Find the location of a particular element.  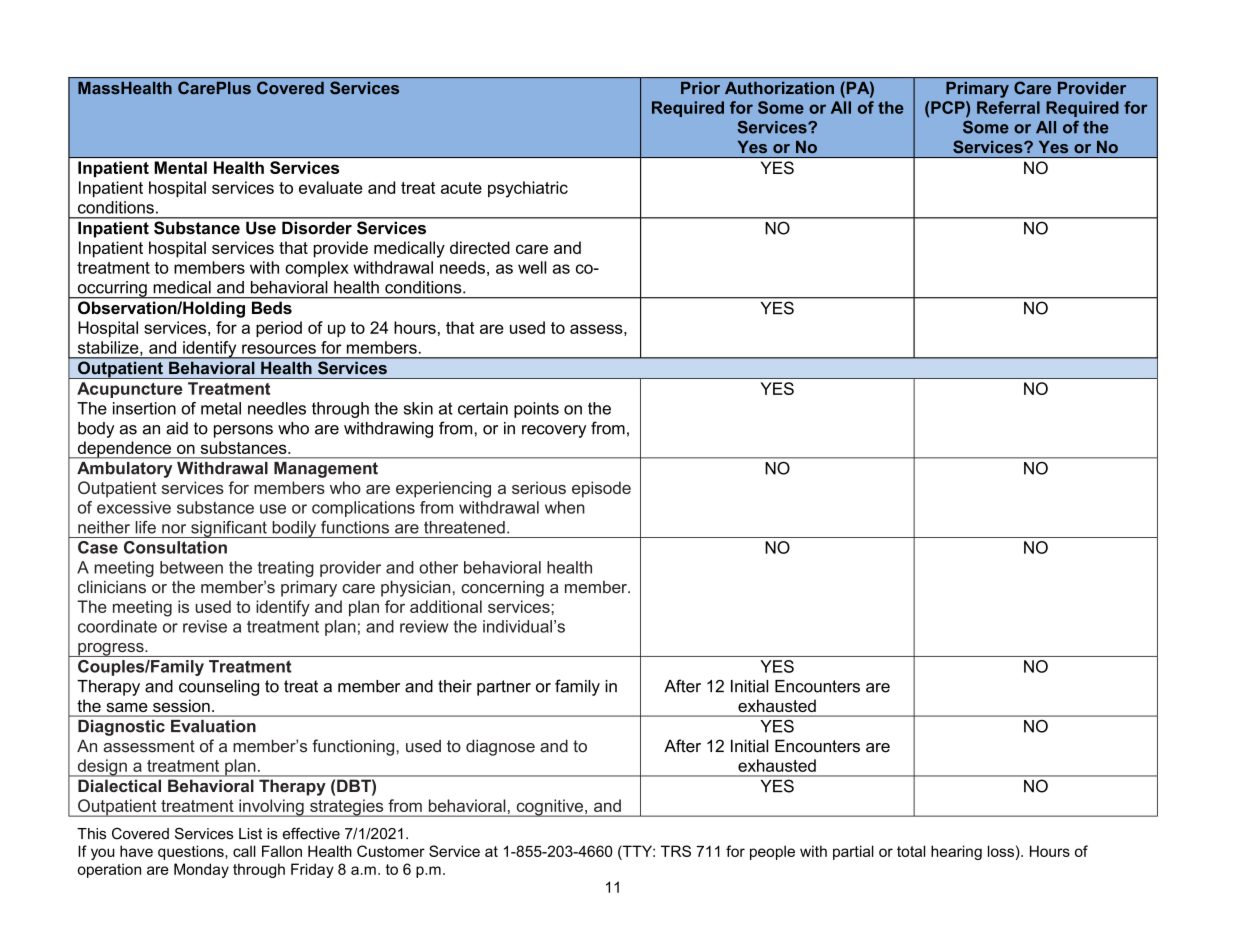

total is located at coordinates (911, 851).
